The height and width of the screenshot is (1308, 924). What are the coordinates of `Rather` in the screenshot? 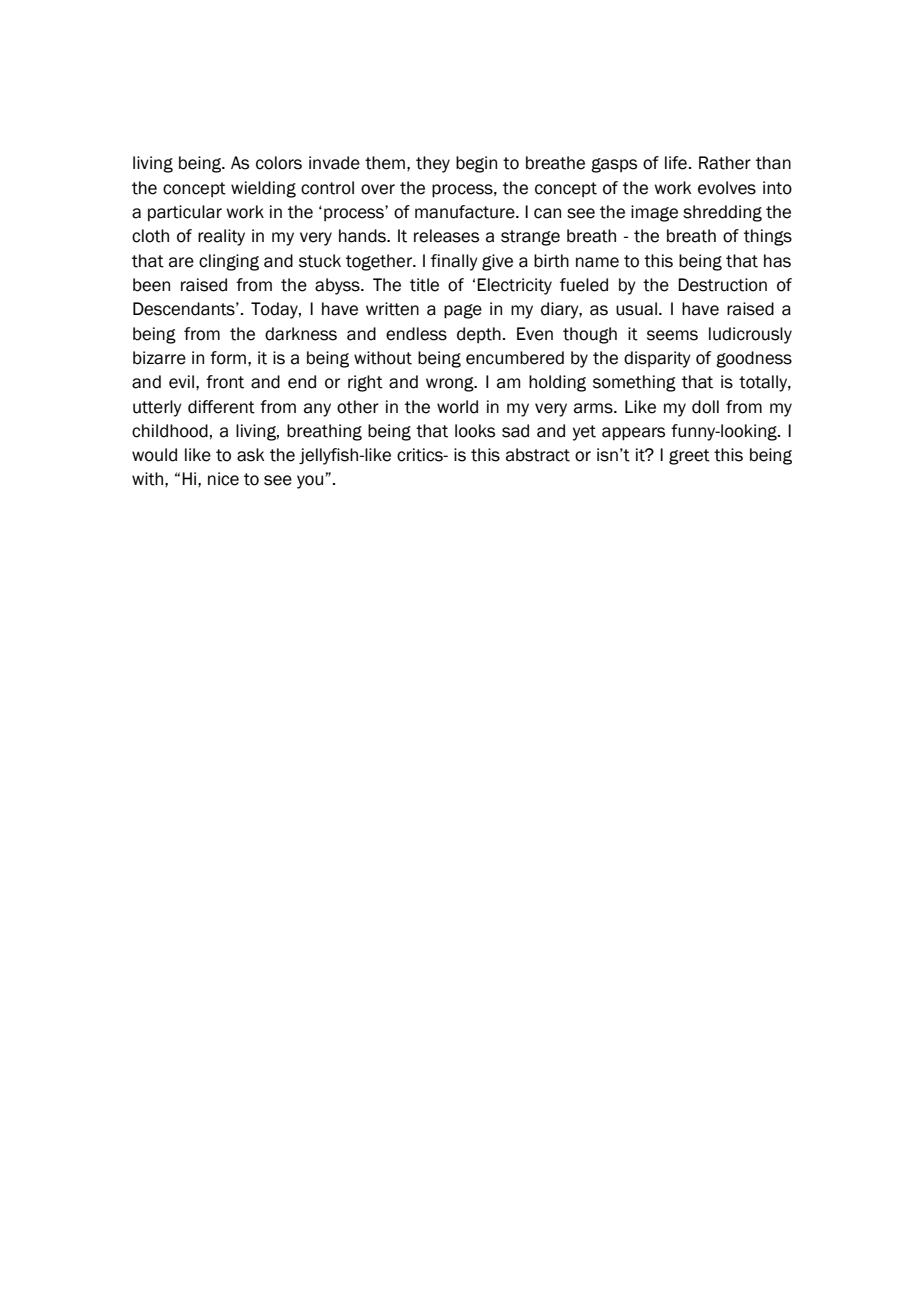 It's located at (725, 163).
